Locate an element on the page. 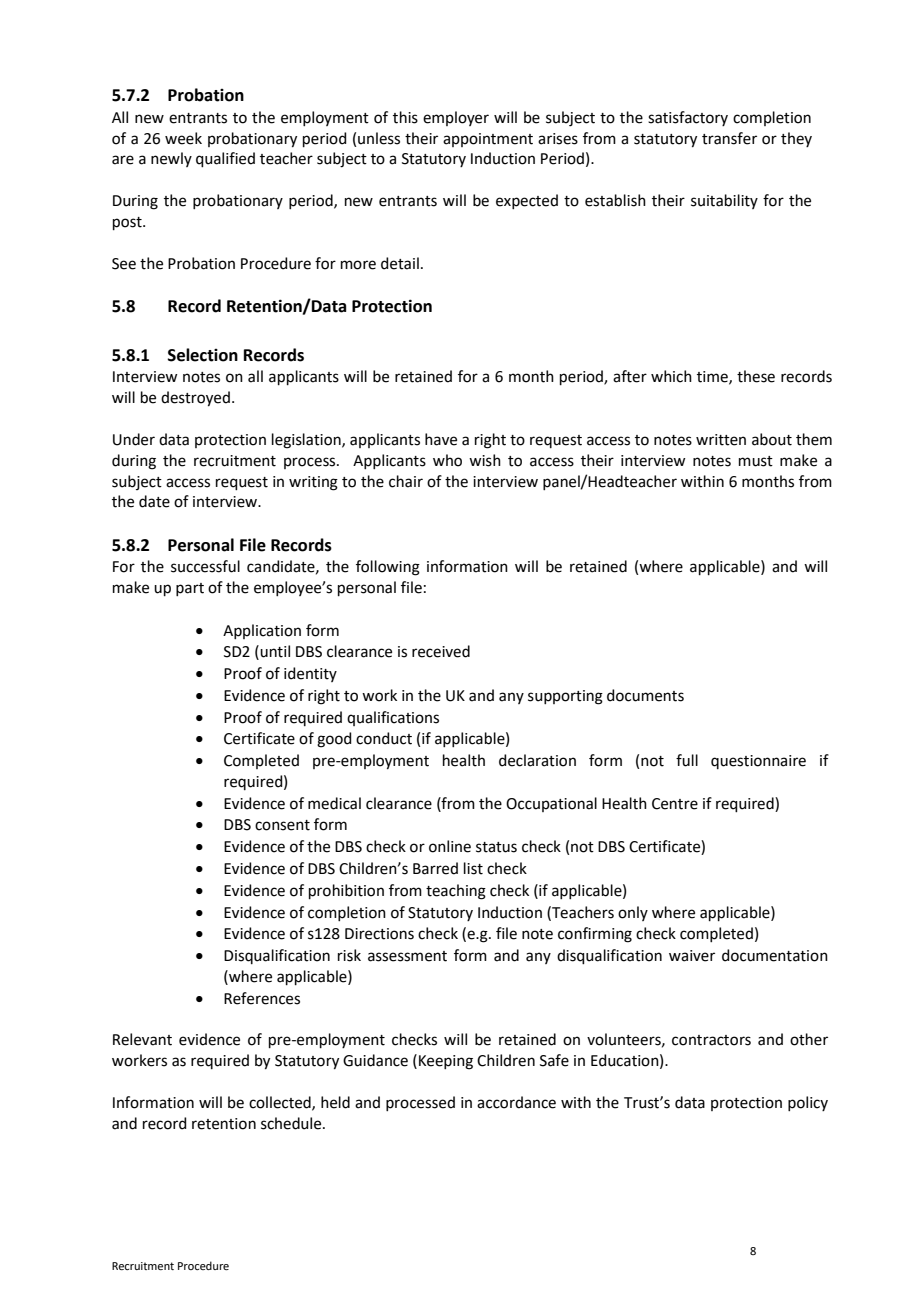 This page has width=924, height=1307. have is located at coordinates (441, 439).
